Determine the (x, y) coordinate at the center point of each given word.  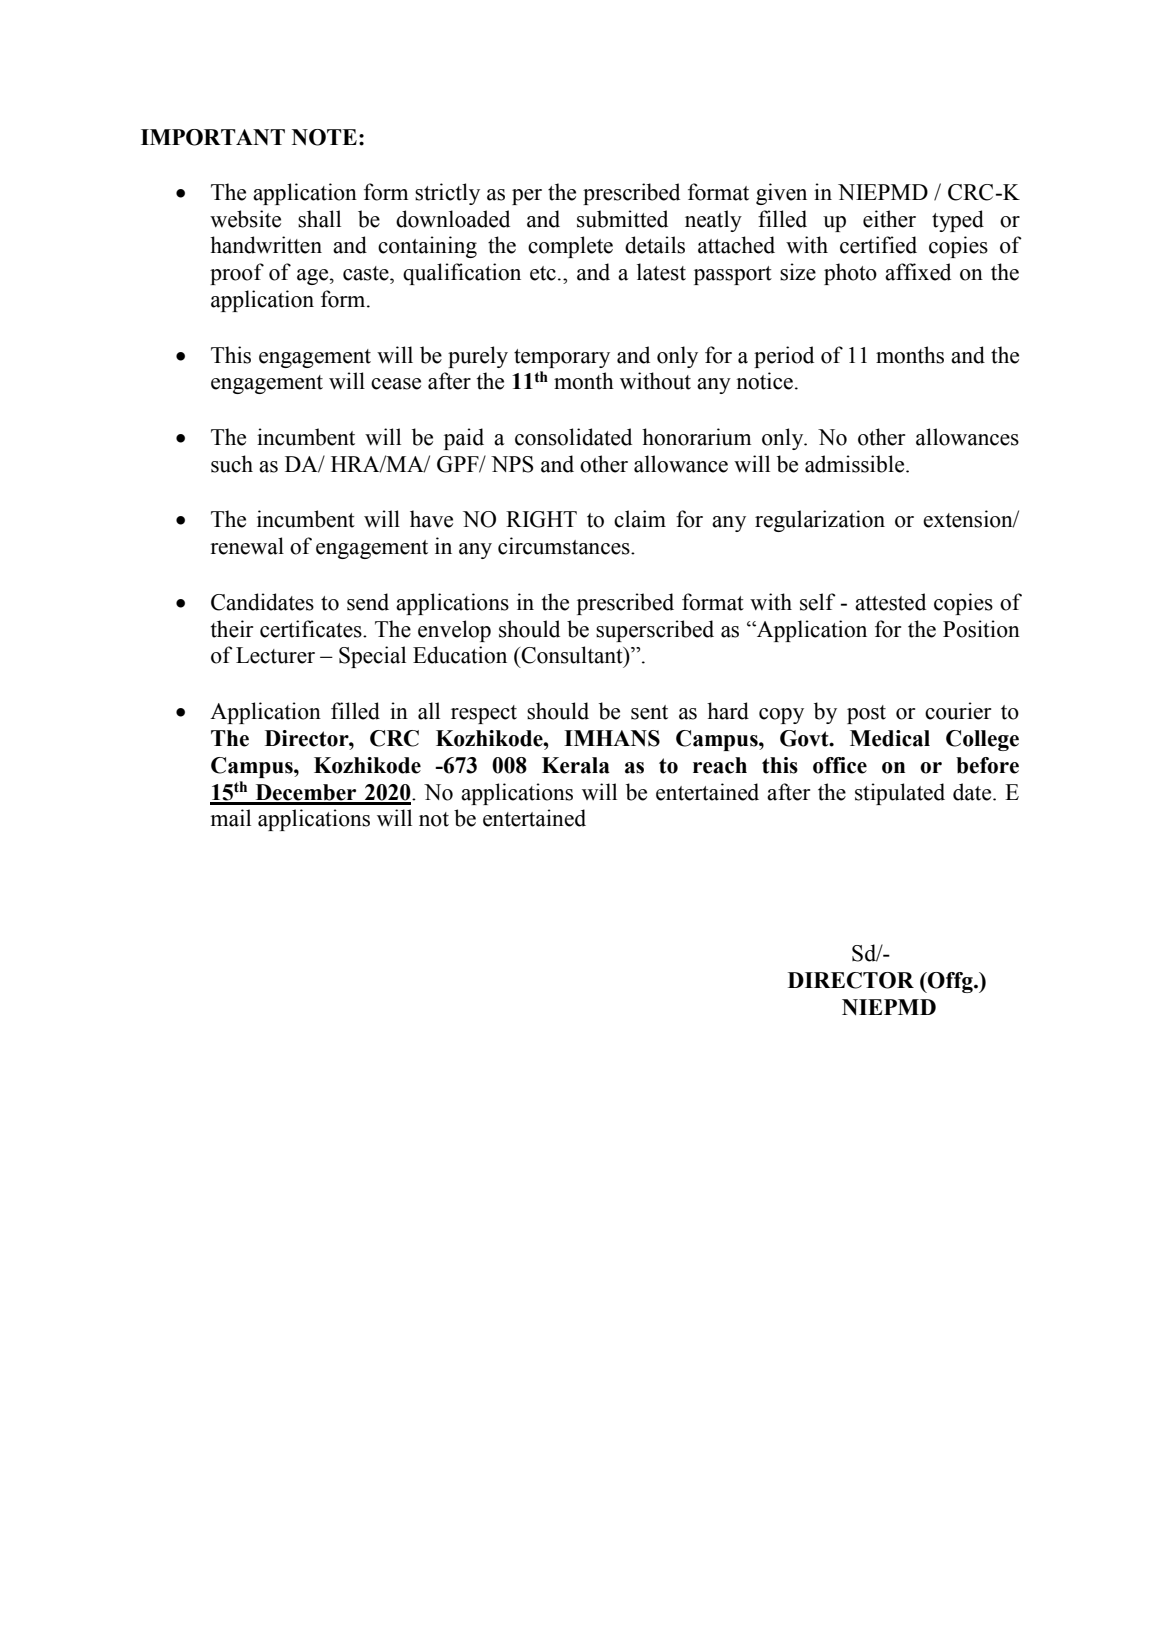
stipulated (900, 794)
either (889, 219)
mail (231, 818)
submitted (622, 219)
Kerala (576, 765)
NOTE (324, 137)
